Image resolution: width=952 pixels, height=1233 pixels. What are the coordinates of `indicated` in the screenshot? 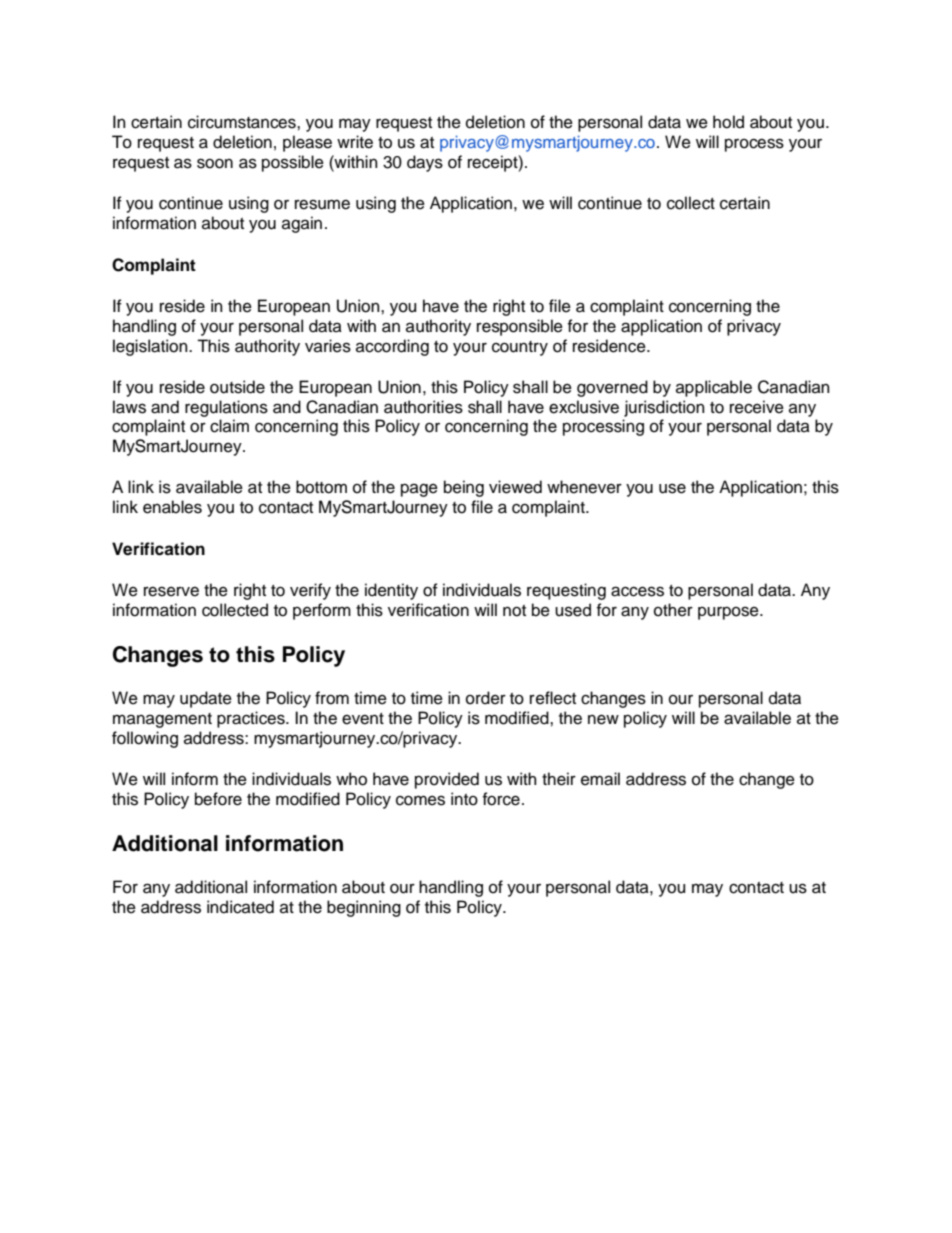 It's located at (240, 907).
